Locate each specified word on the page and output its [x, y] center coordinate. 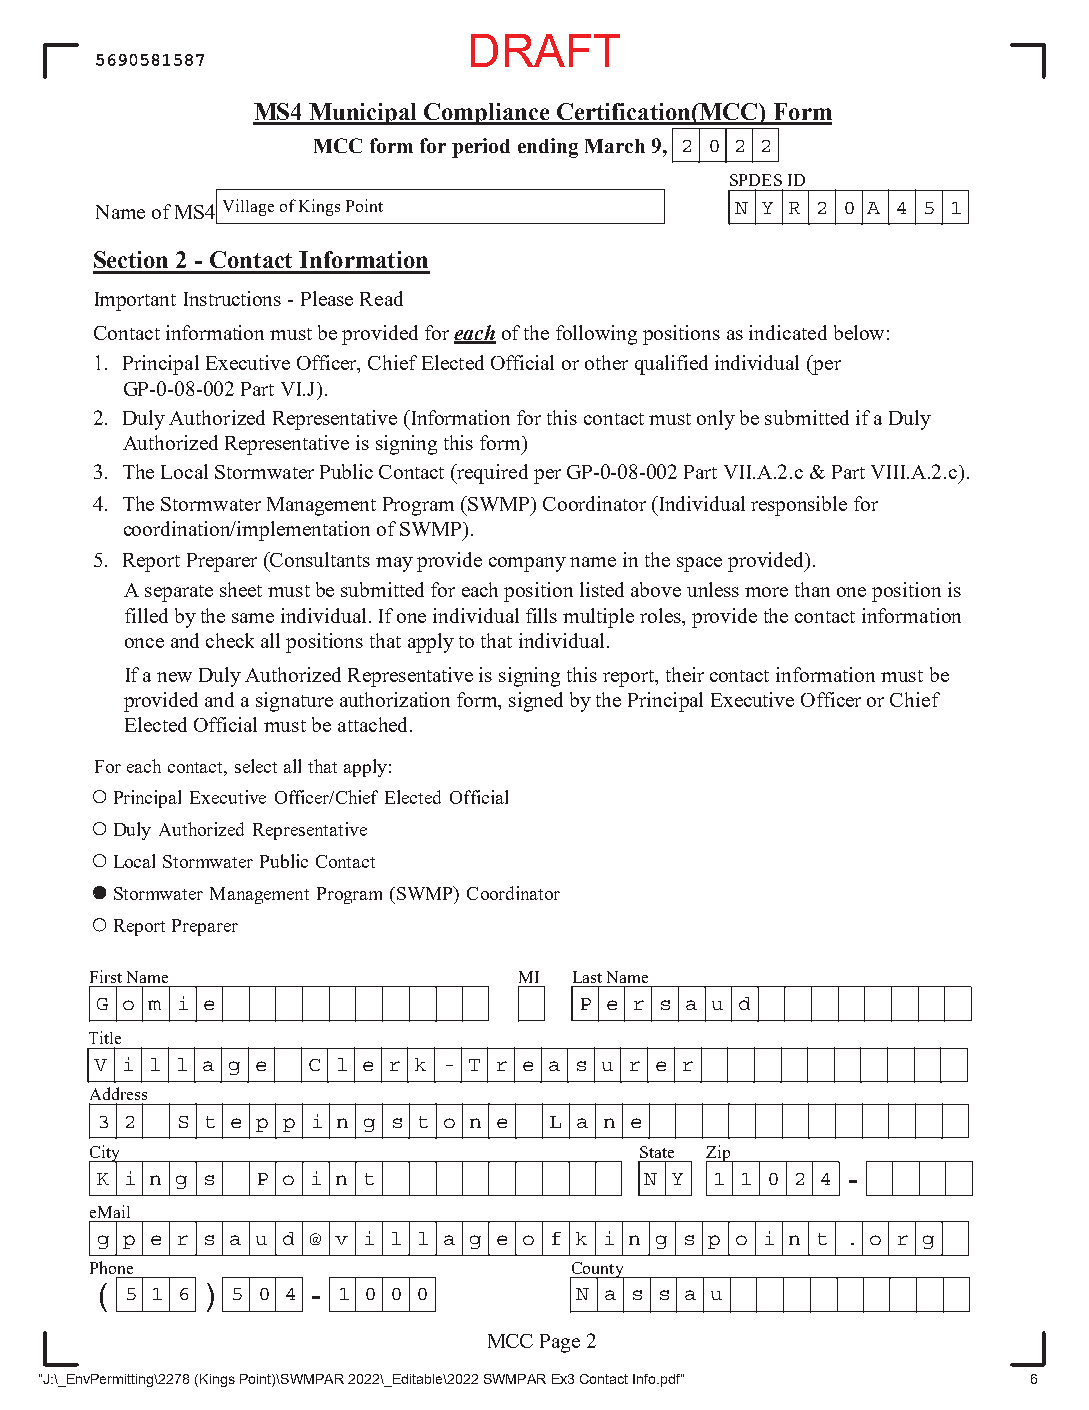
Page [560, 1343]
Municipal [364, 114]
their [685, 674]
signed [536, 702]
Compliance [487, 114]
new [174, 677]
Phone [111, 1267]
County [598, 1271]
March [615, 146]
